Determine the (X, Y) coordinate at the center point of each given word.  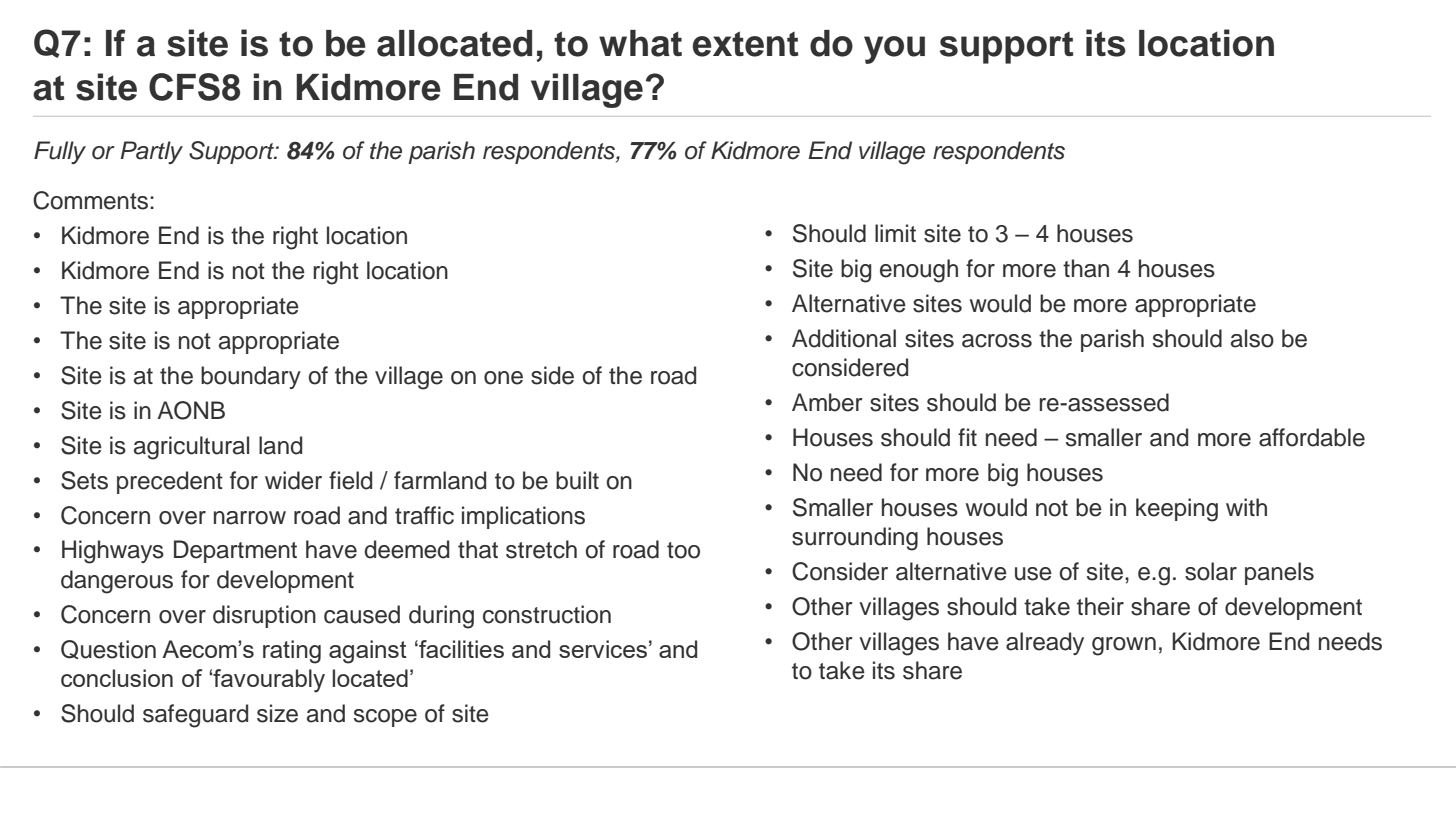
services (603, 649)
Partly (151, 152)
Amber (827, 402)
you (894, 50)
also (1252, 338)
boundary (251, 377)
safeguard (195, 716)
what (640, 43)
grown (1124, 646)
